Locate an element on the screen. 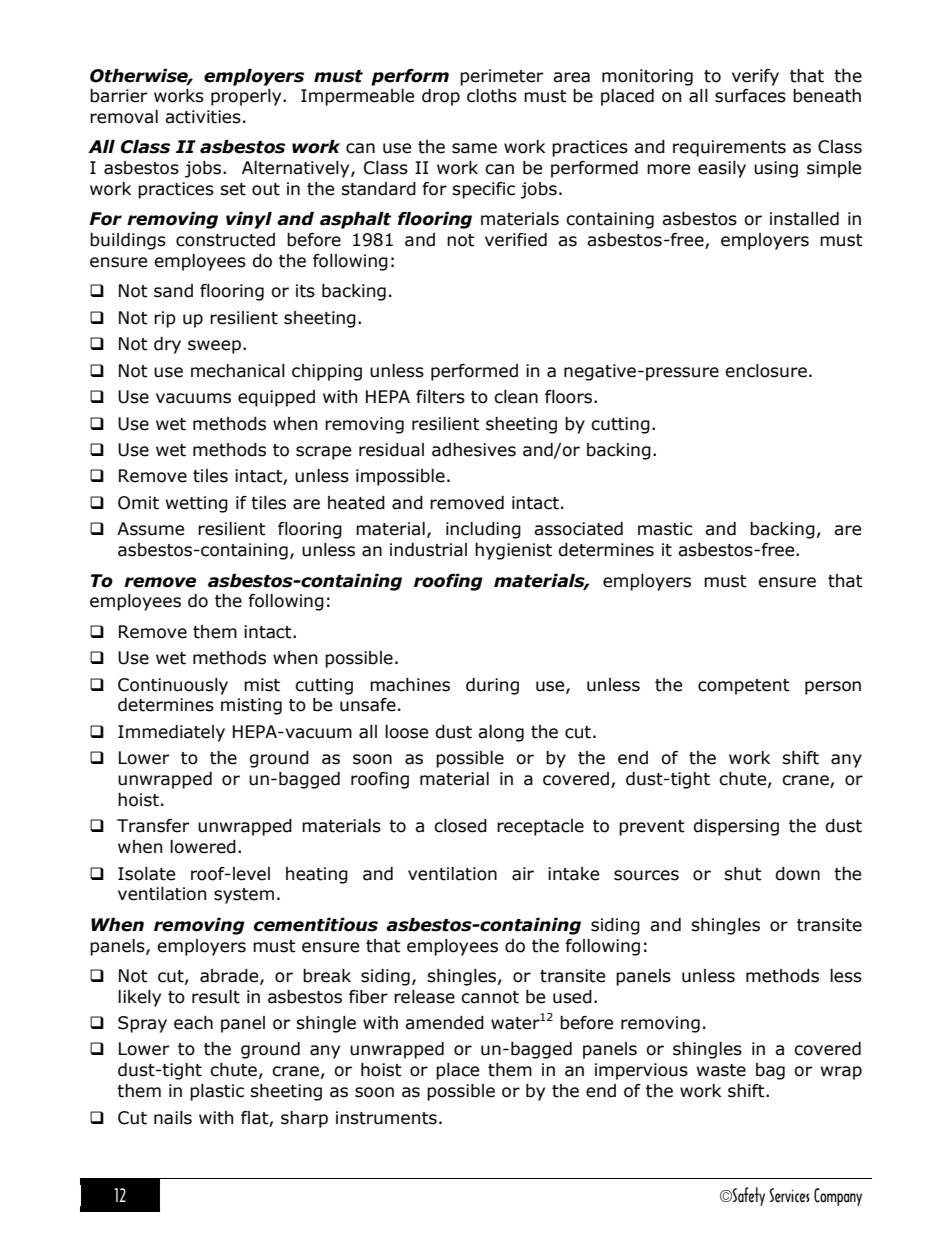 Image resolution: width=952 pixels, height=1233 pixels. competent is located at coordinates (744, 687).
